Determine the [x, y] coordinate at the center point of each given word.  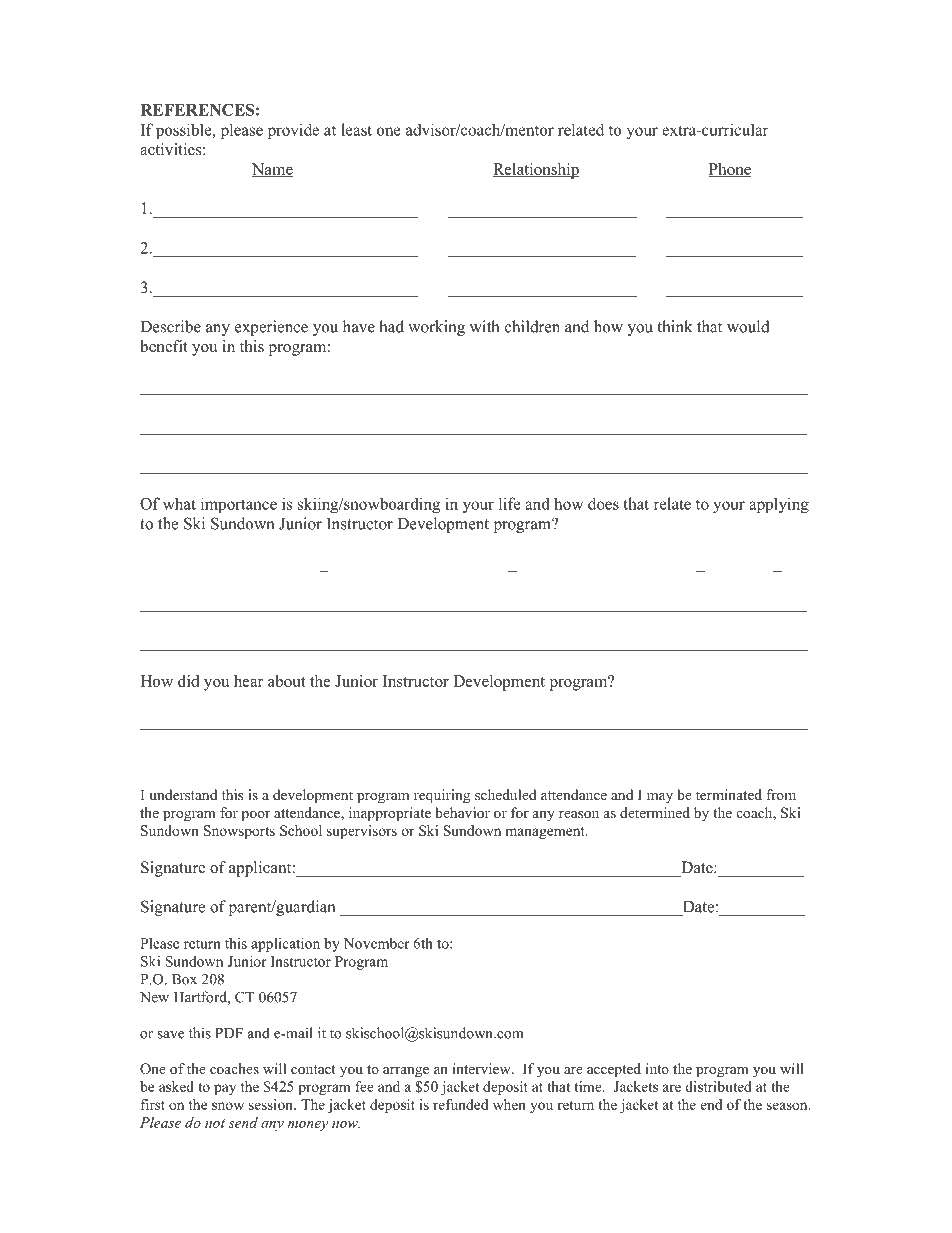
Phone [730, 170]
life [510, 503]
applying [779, 505]
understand [183, 794]
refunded [460, 1104]
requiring [442, 796]
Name [272, 170]
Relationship [536, 171]
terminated [729, 794]
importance [239, 505]
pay [225, 1089]
